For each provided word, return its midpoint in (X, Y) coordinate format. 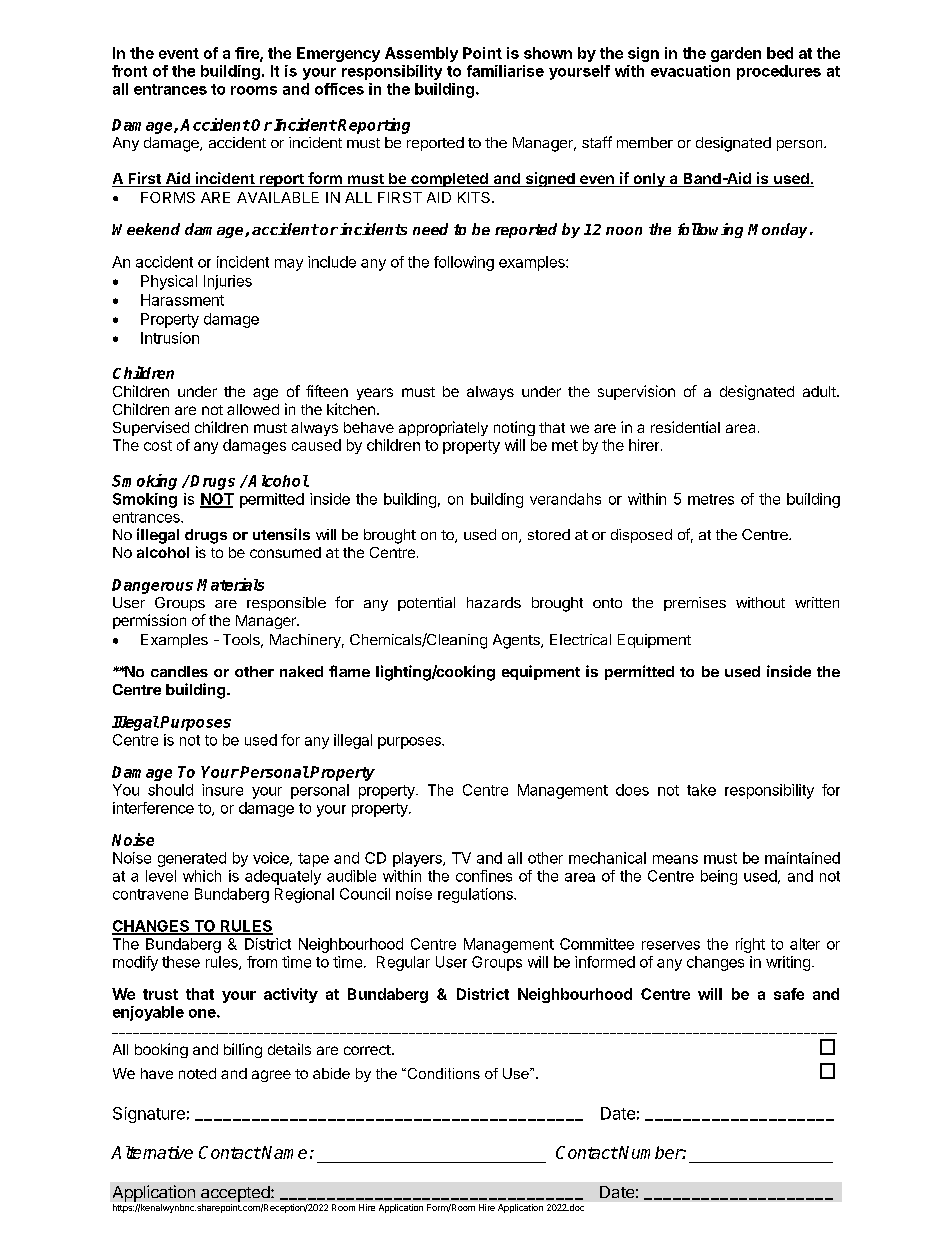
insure (222, 790)
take (701, 790)
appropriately (443, 428)
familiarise (505, 71)
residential (685, 427)
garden (736, 54)
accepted (236, 1194)
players (418, 859)
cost (158, 445)
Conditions (442, 1073)
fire (248, 54)
